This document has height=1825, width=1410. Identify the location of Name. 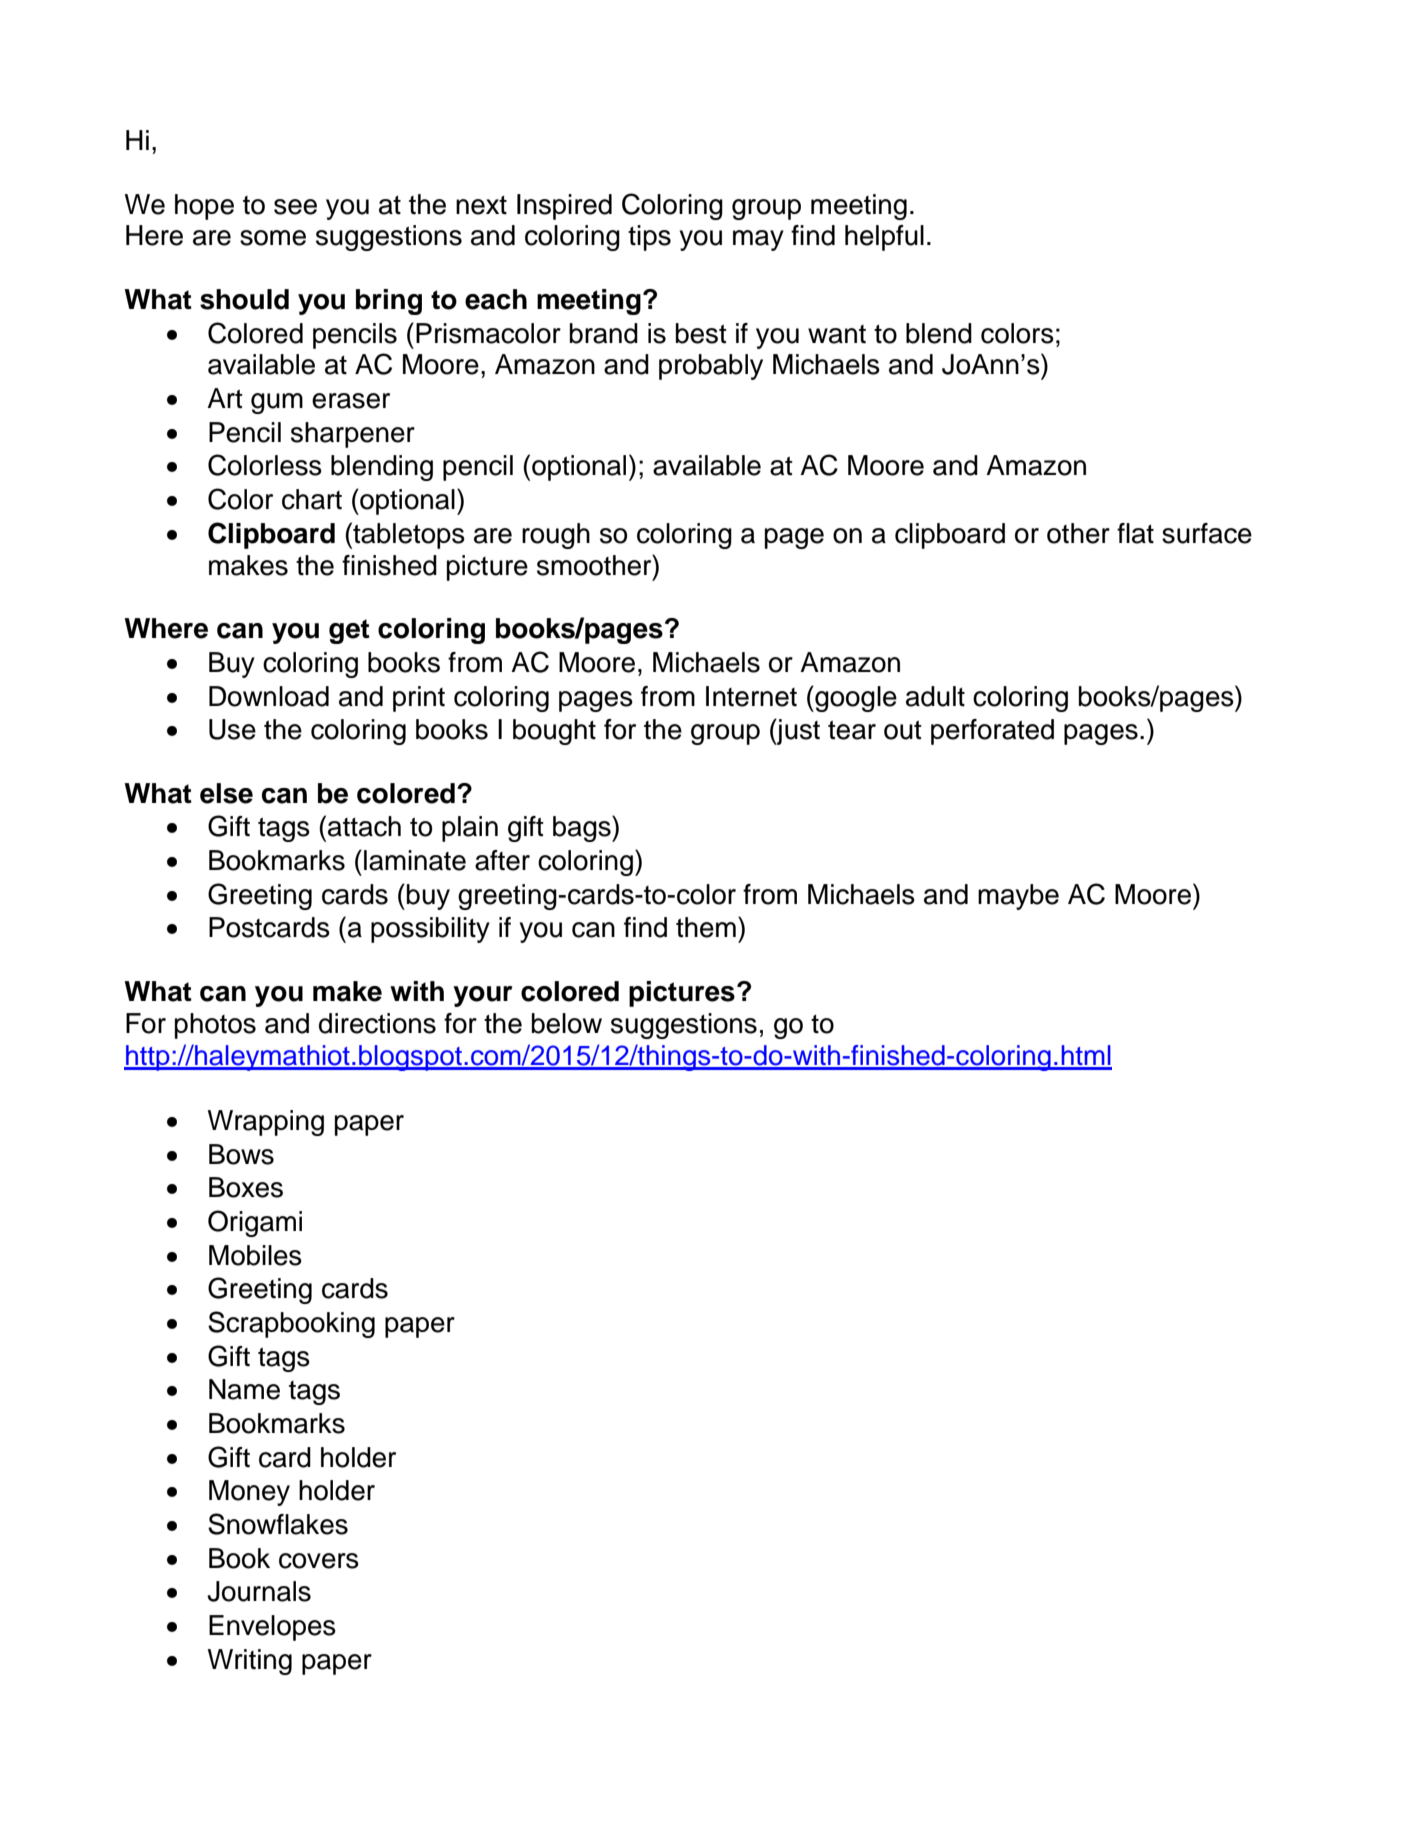
(244, 1389).
